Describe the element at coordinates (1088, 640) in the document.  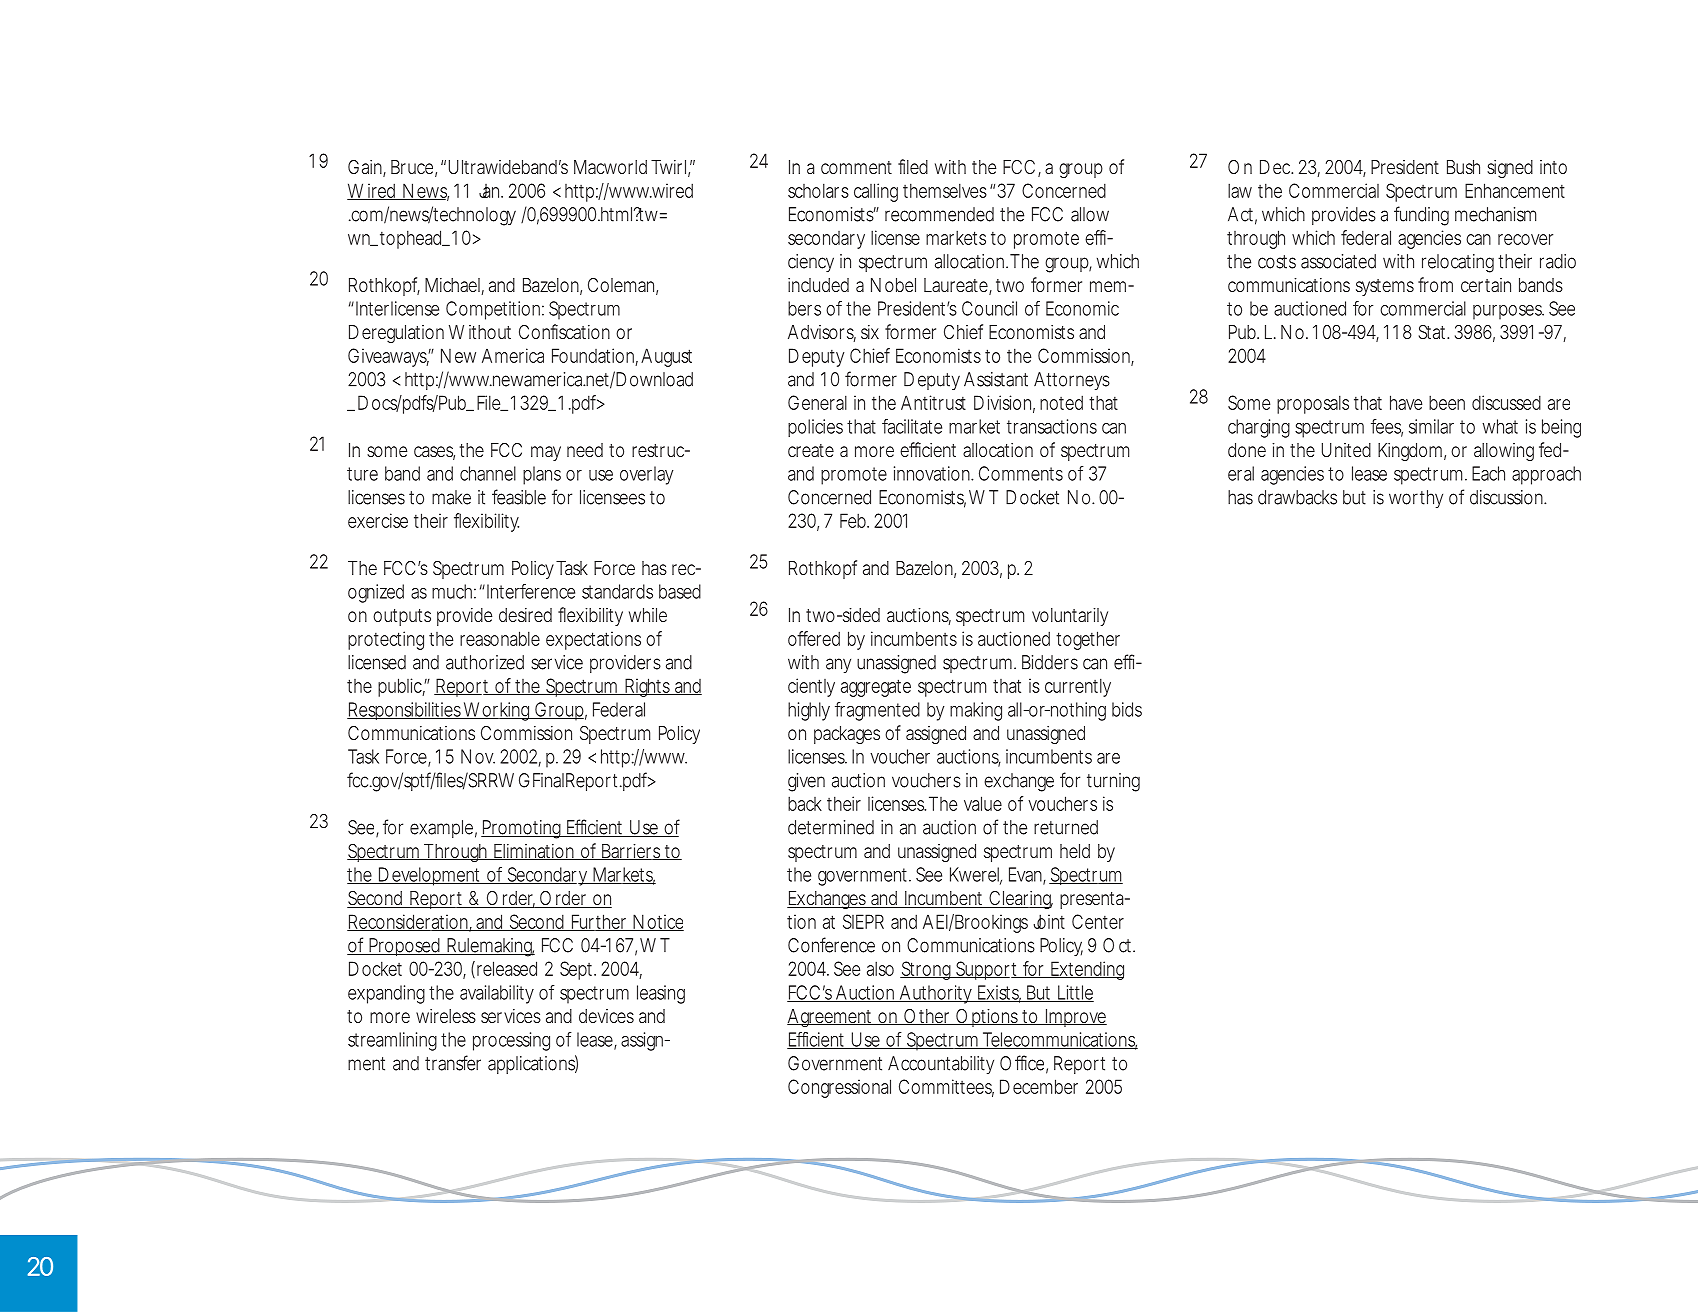
I see `together` at that location.
